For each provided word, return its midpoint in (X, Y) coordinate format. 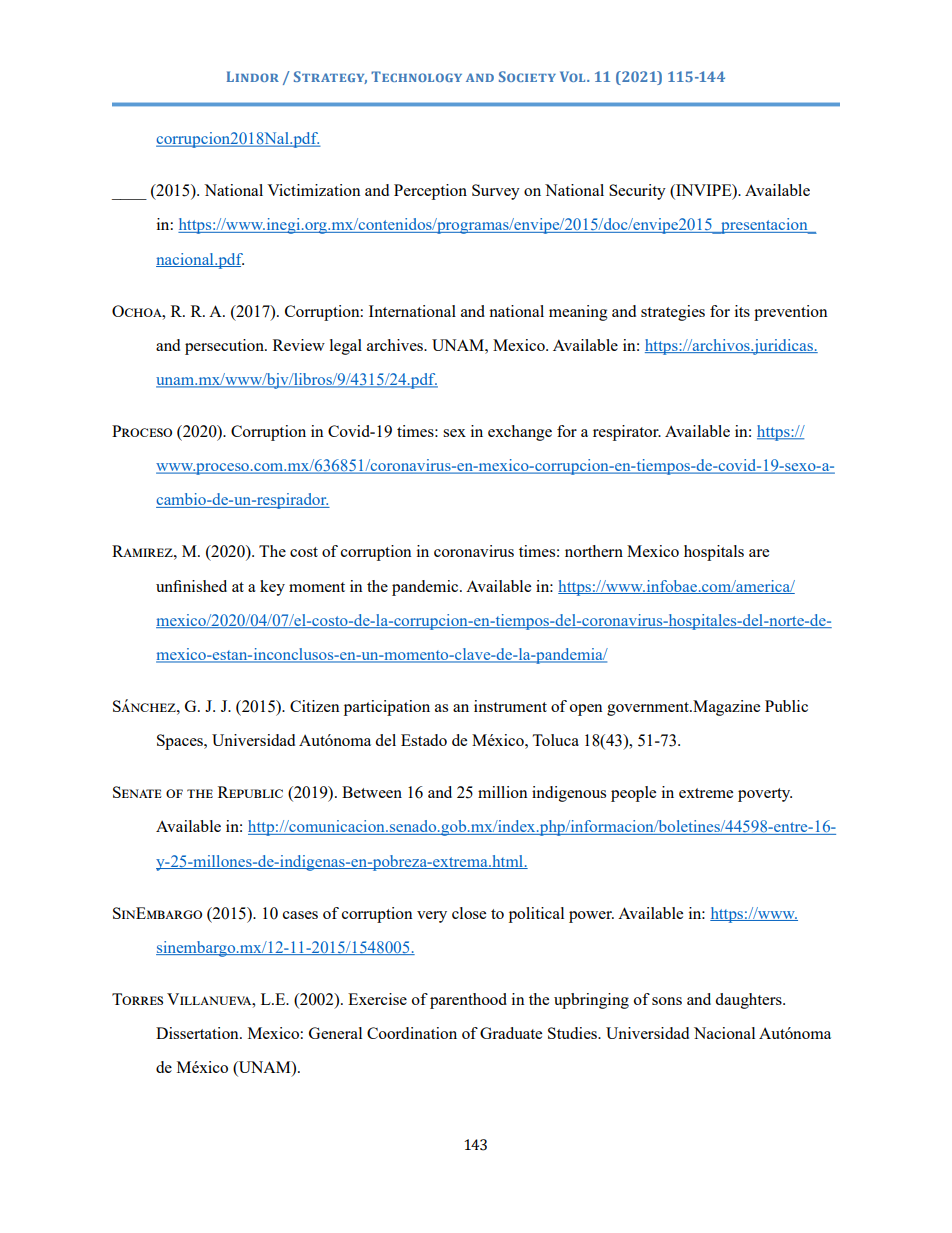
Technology (416, 76)
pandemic (426, 588)
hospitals (714, 553)
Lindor (253, 76)
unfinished (191, 586)
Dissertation (198, 1033)
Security (637, 192)
